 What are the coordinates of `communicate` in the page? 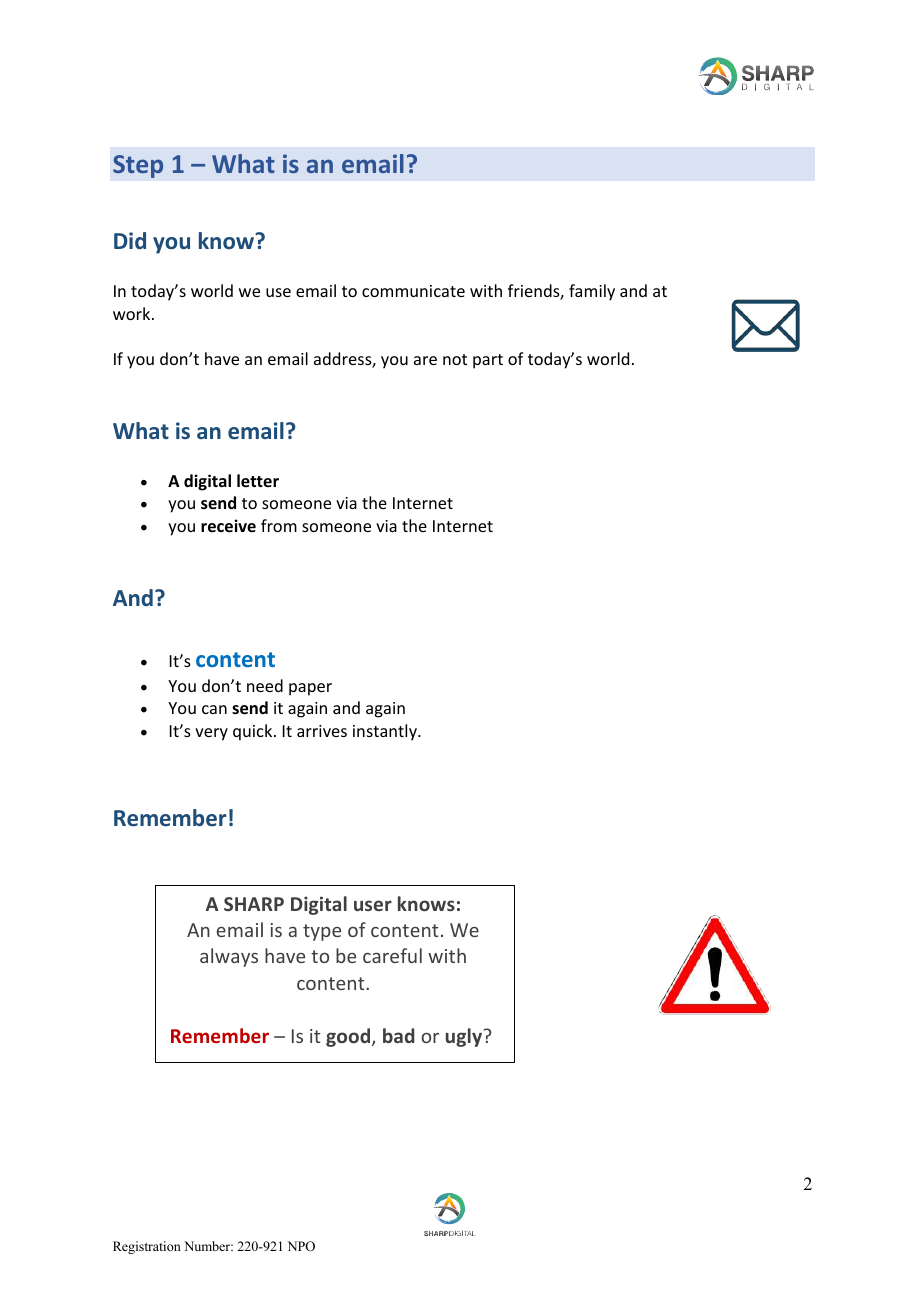 It's located at (413, 291).
